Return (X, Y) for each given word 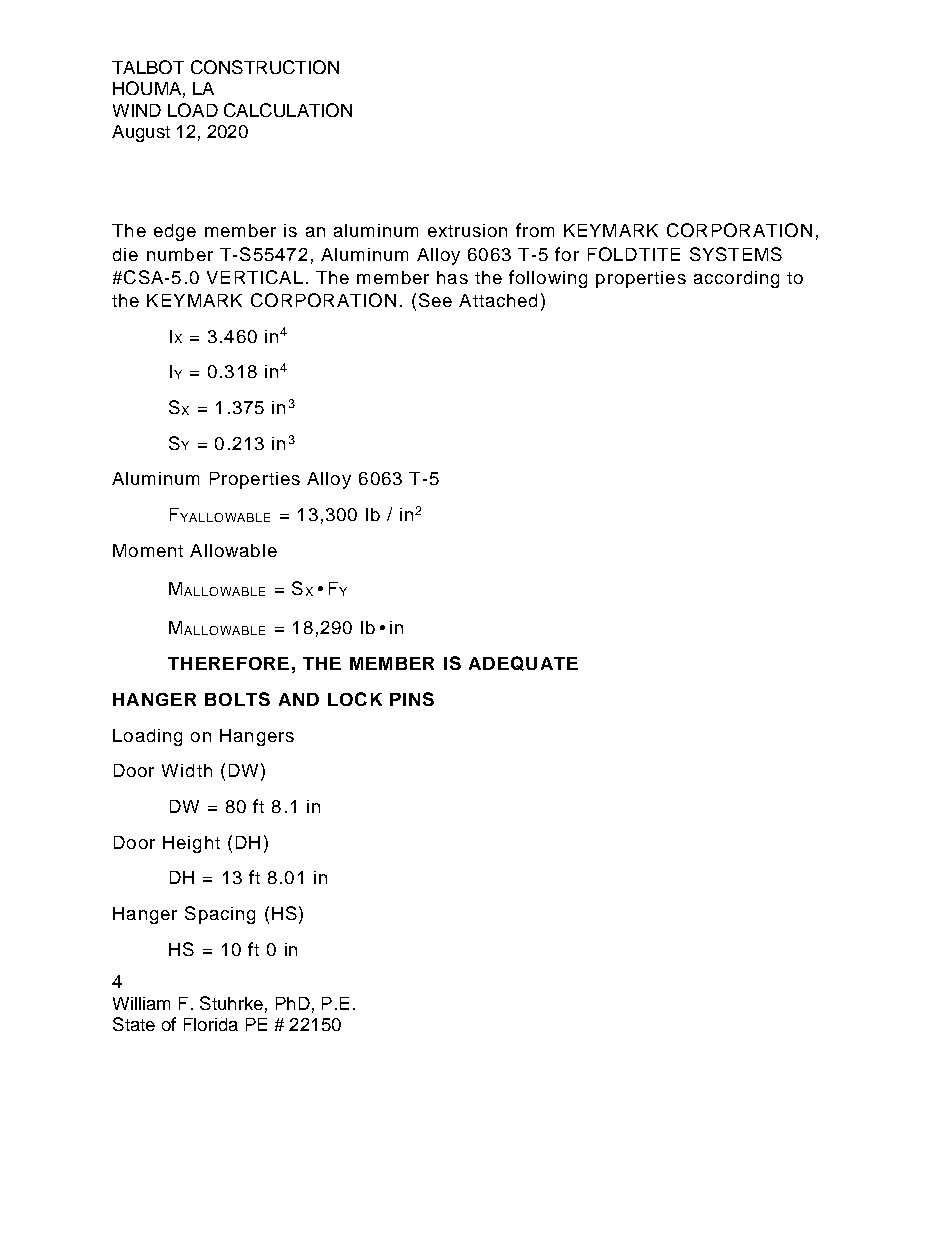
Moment (148, 550)
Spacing (220, 915)
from (535, 230)
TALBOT (148, 67)
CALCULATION (288, 110)
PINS (412, 699)
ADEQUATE (523, 663)
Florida (211, 1024)
